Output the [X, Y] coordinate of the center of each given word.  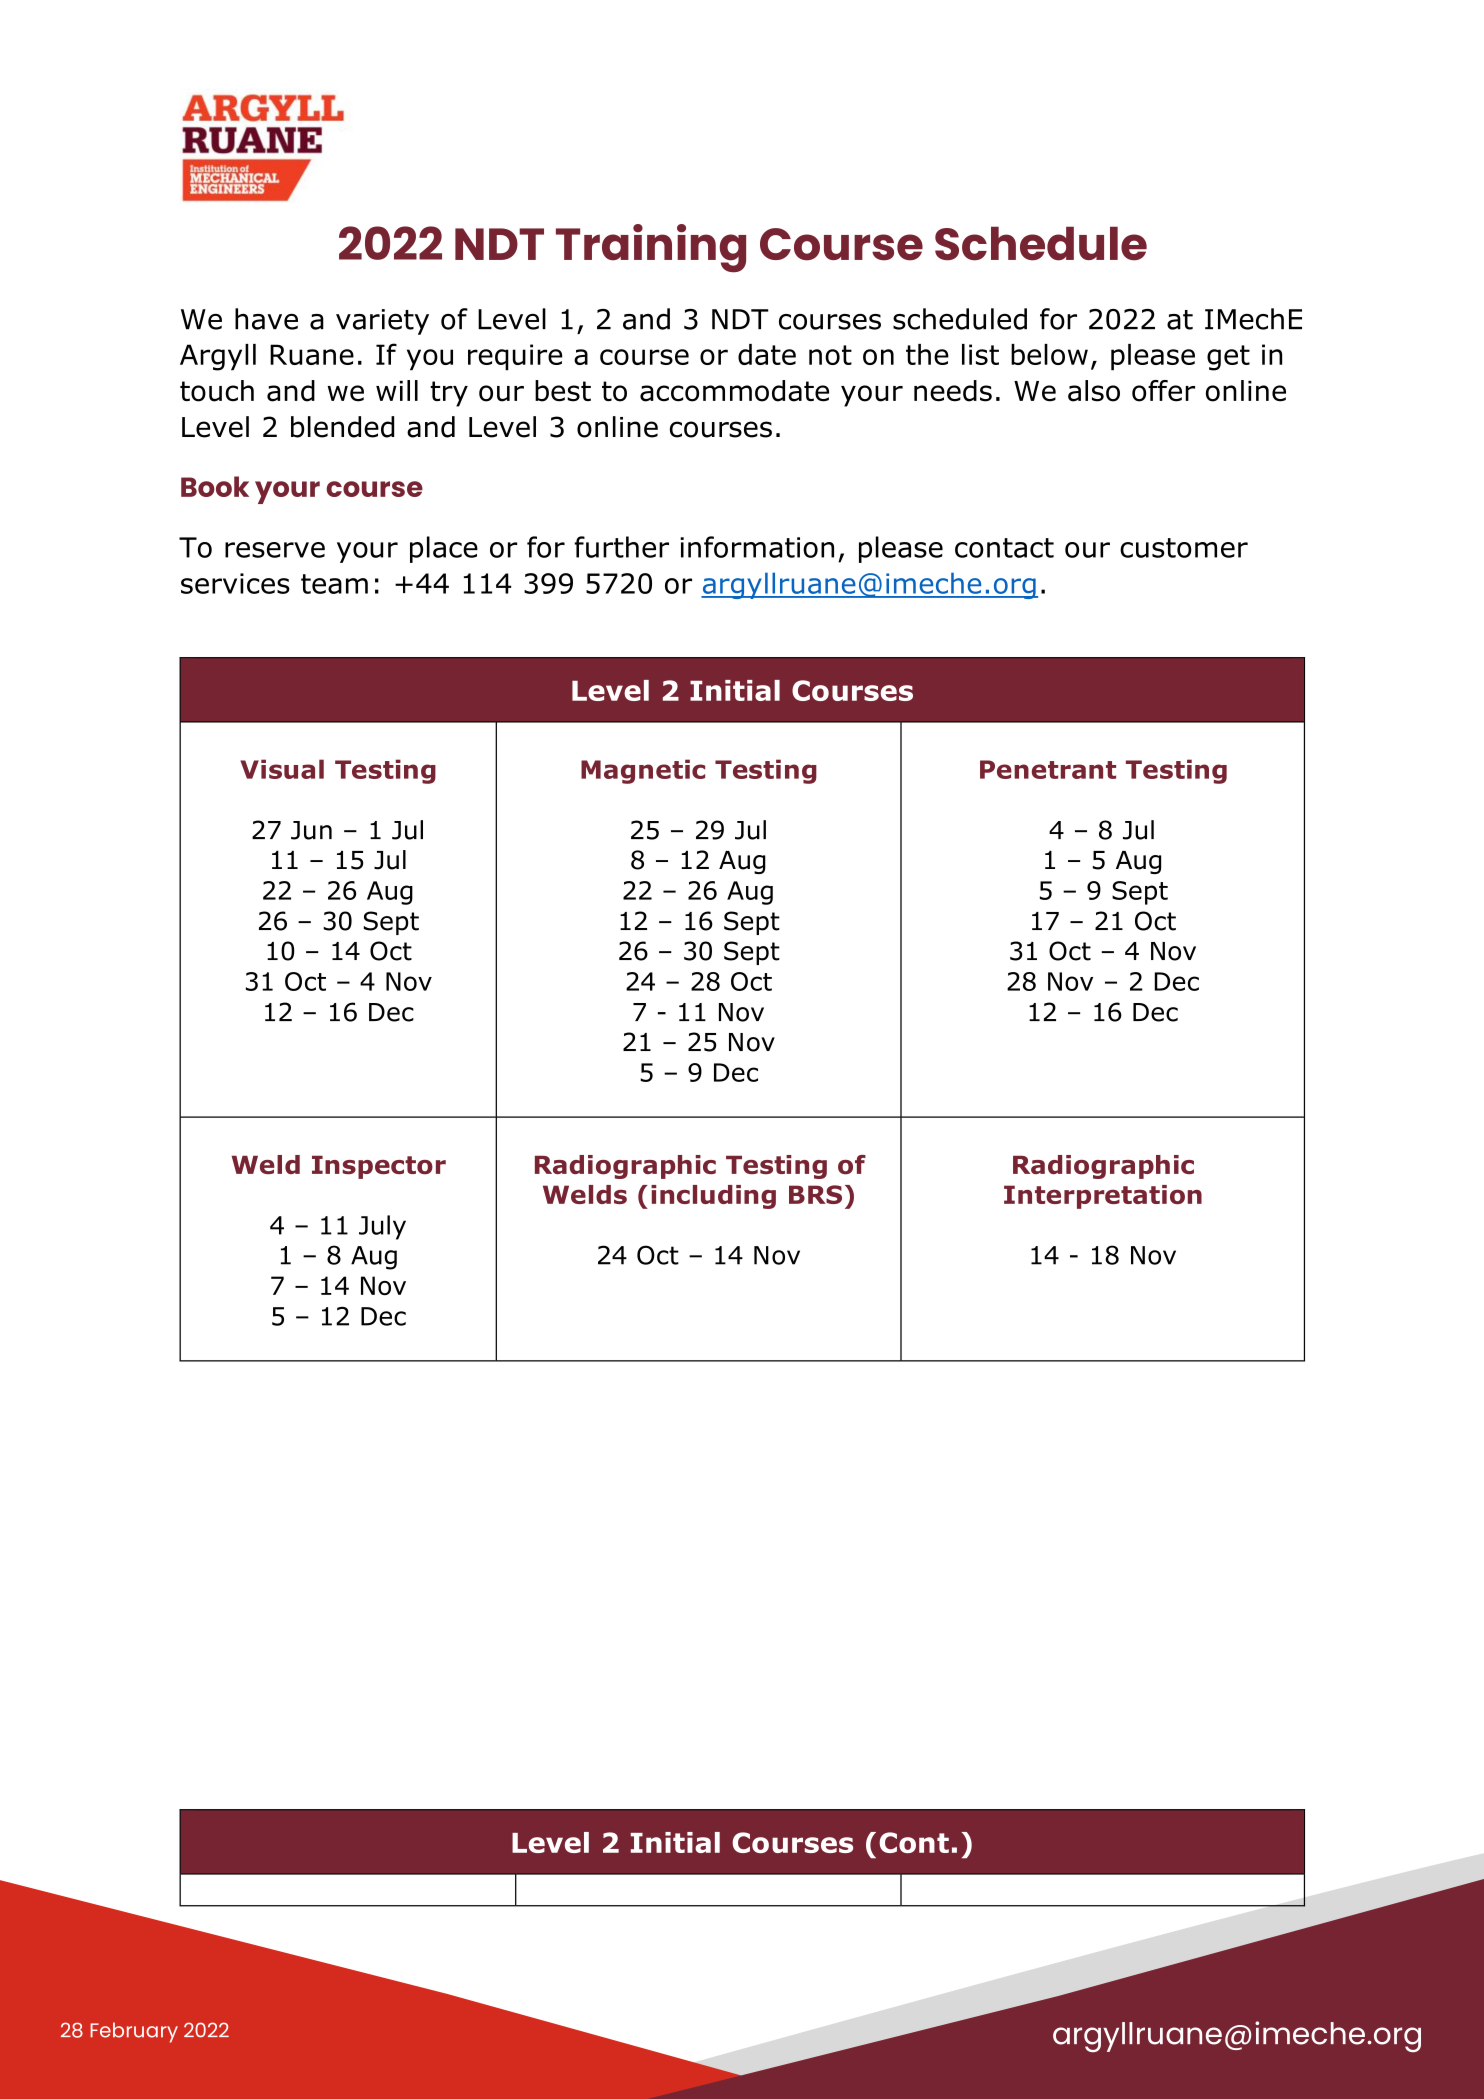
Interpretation [1103, 1197]
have [266, 319]
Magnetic [643, 771]
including [713, 1197]
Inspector [379, 1167]
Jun [311, 830]
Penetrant [1048, 769]
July [382, 1227]
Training [651, 248]
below [1049, 354]
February [134, 2032]
